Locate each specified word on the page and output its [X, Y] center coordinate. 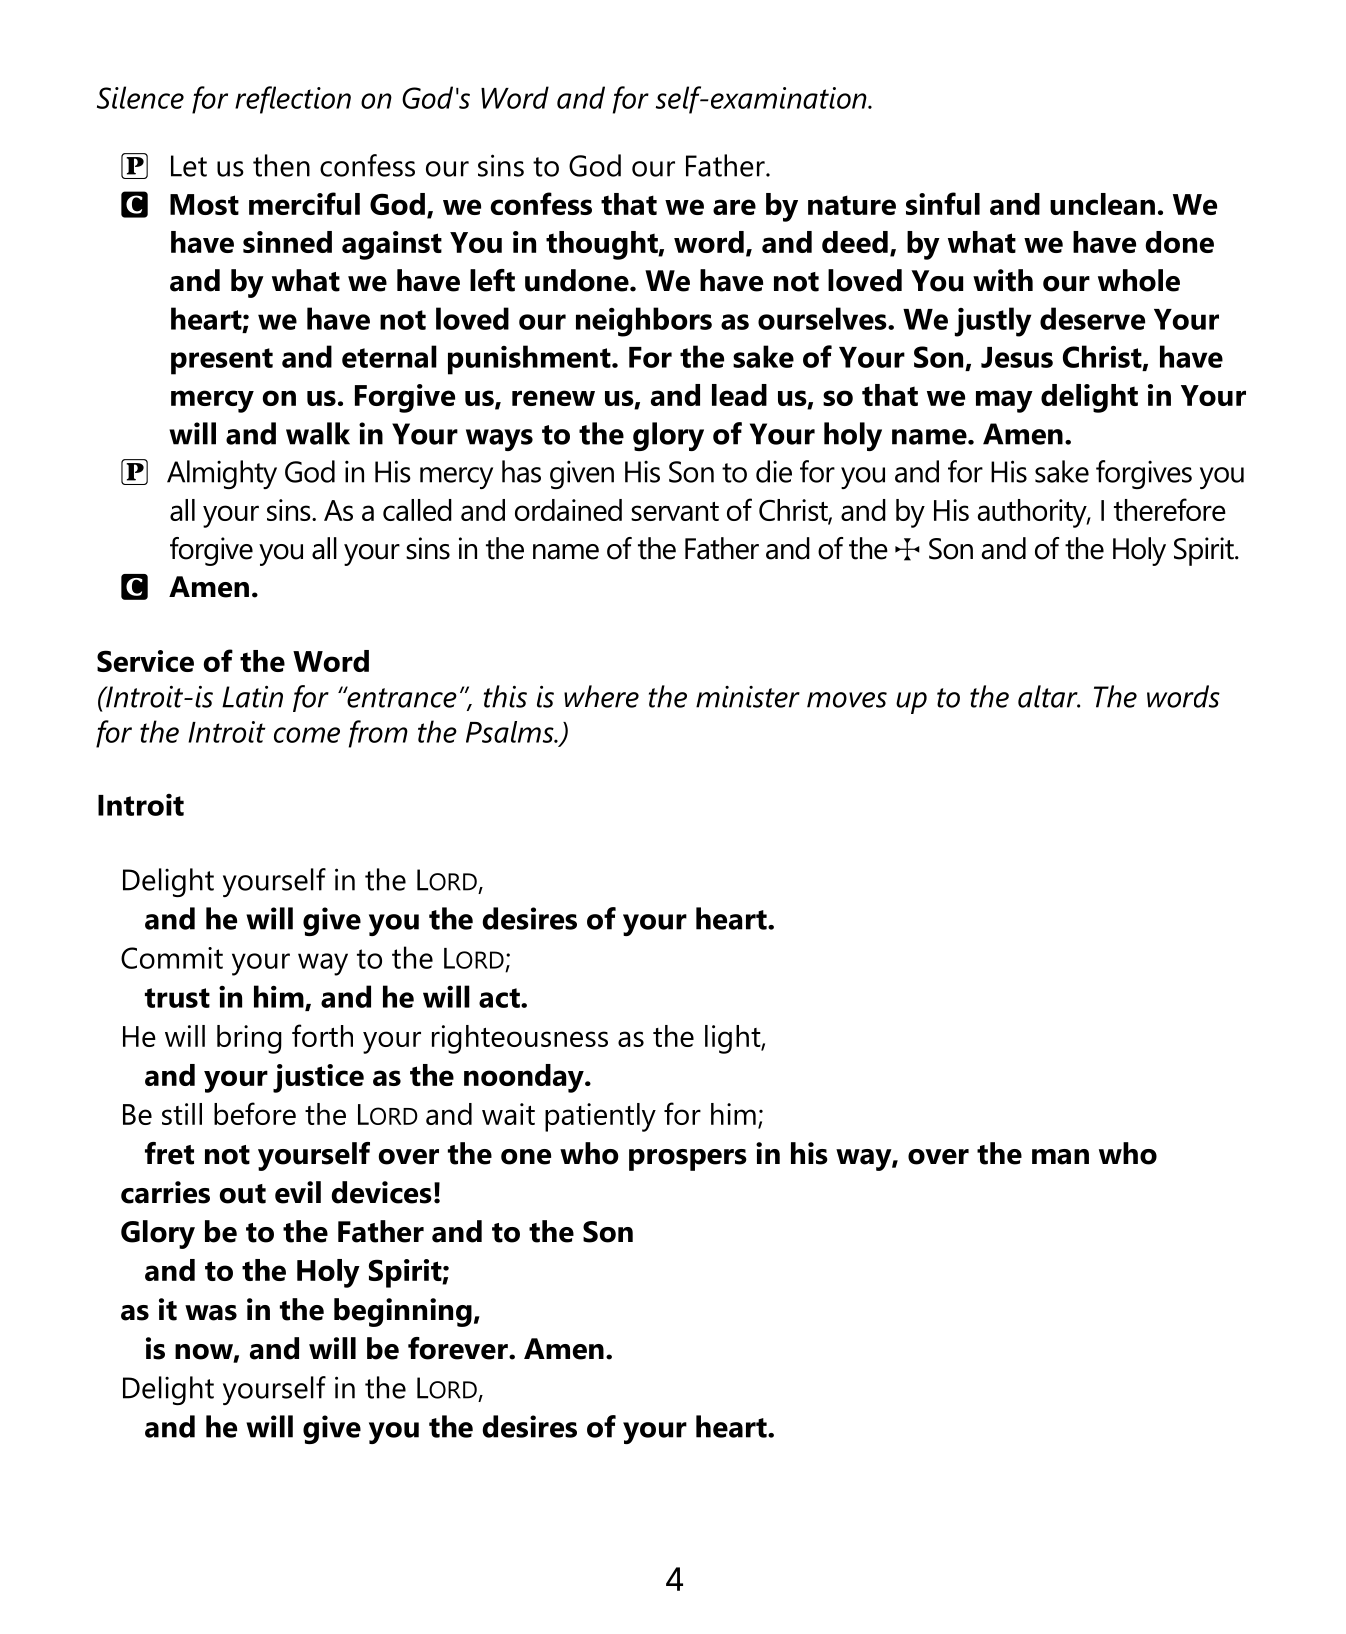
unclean [1102, 204]
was [211, 1313]
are [734, 207]
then [281, 165]
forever [459, 1348]
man [1060, 1157]
